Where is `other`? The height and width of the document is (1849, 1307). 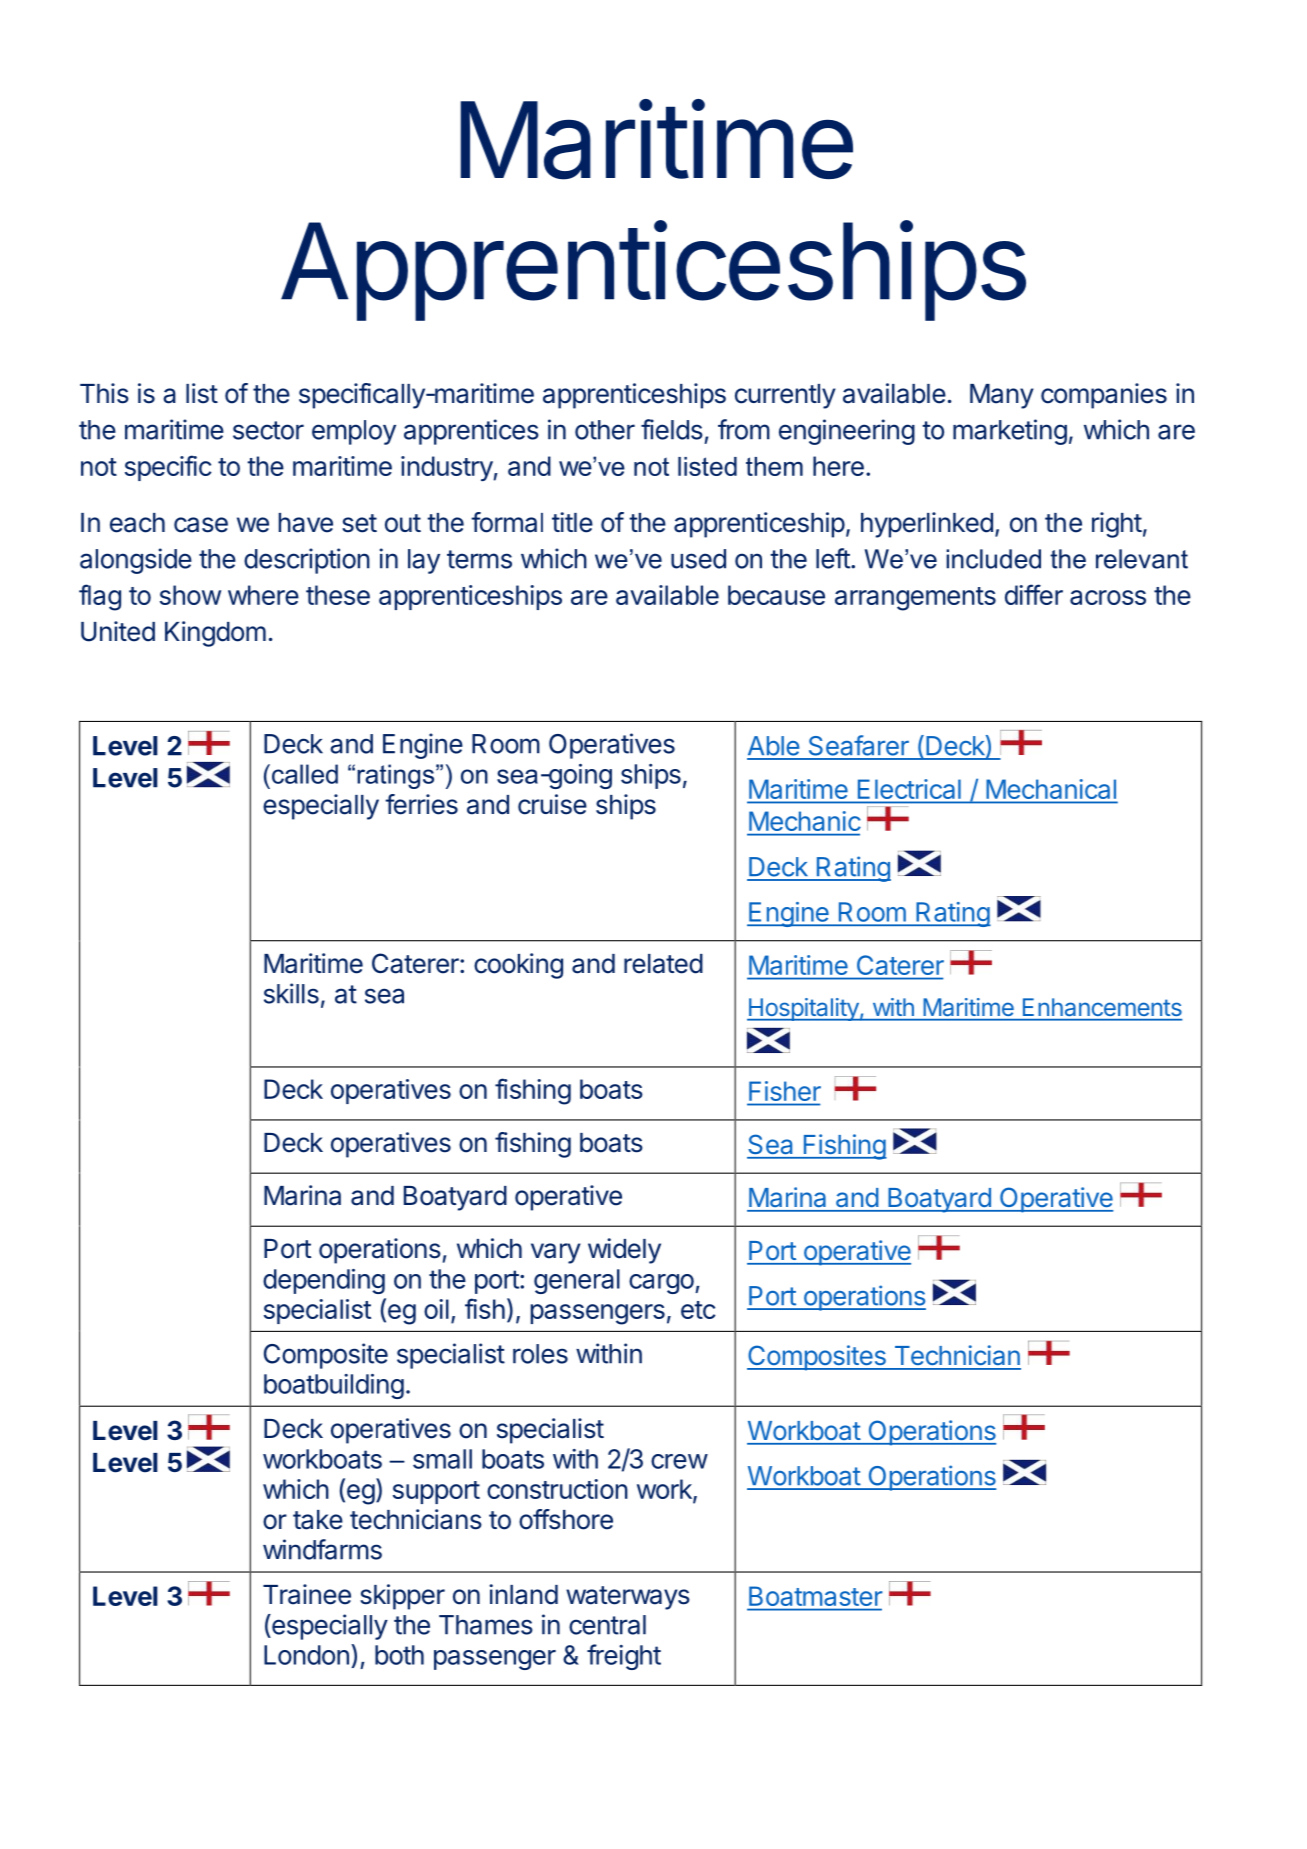 other is located at coordinates (605, 430).
